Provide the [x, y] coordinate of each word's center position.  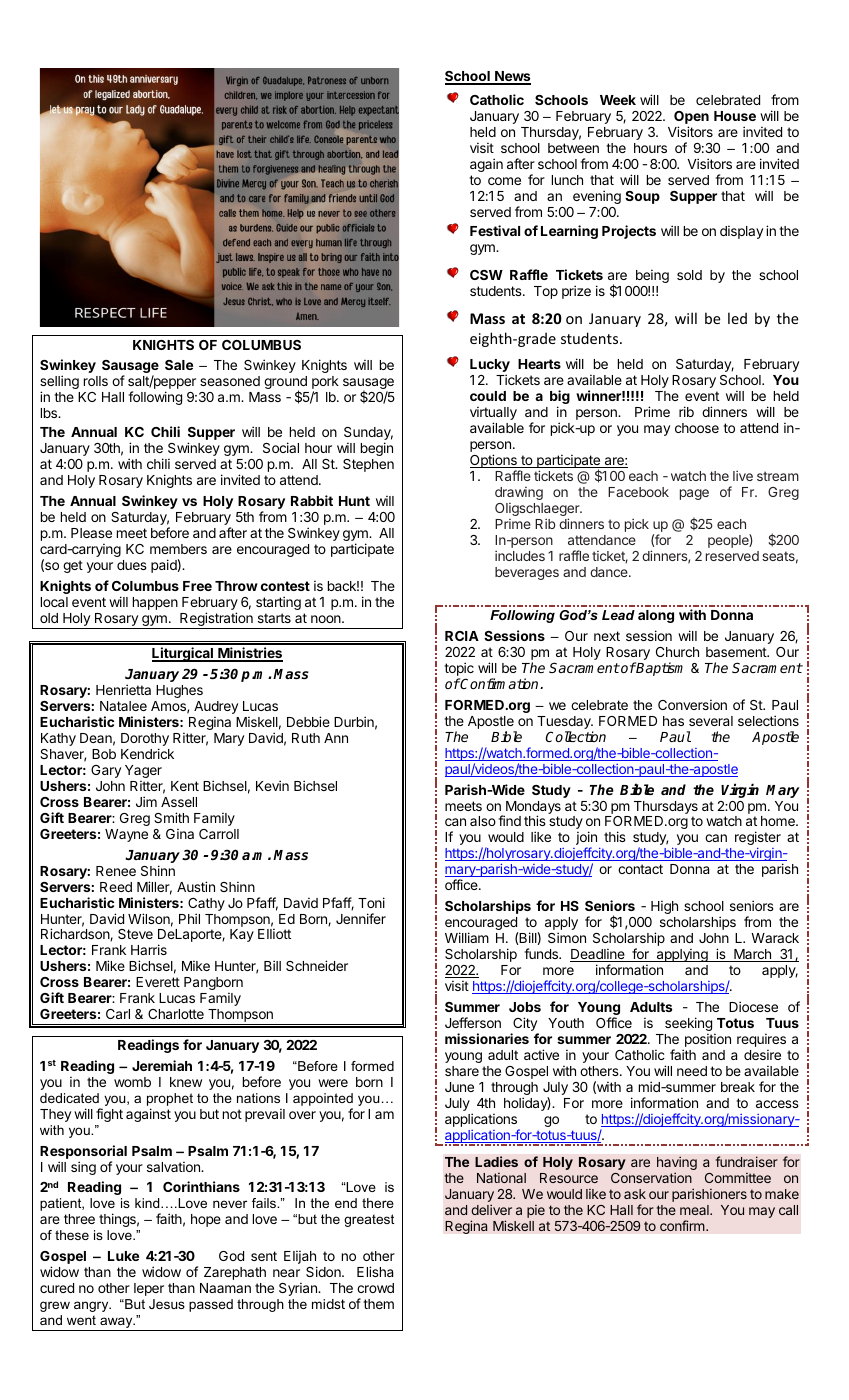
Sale [179, 365]
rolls [96, 381]
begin [377, 449]
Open [691, 119]
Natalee [123, 706]
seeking [688, 1025]
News [512, 77]
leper [149, 1289]
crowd [375, 1288]
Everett [158, 982]
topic [459, 670]
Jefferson [473, 1022]
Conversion [692, 704]
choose [697, 428]
